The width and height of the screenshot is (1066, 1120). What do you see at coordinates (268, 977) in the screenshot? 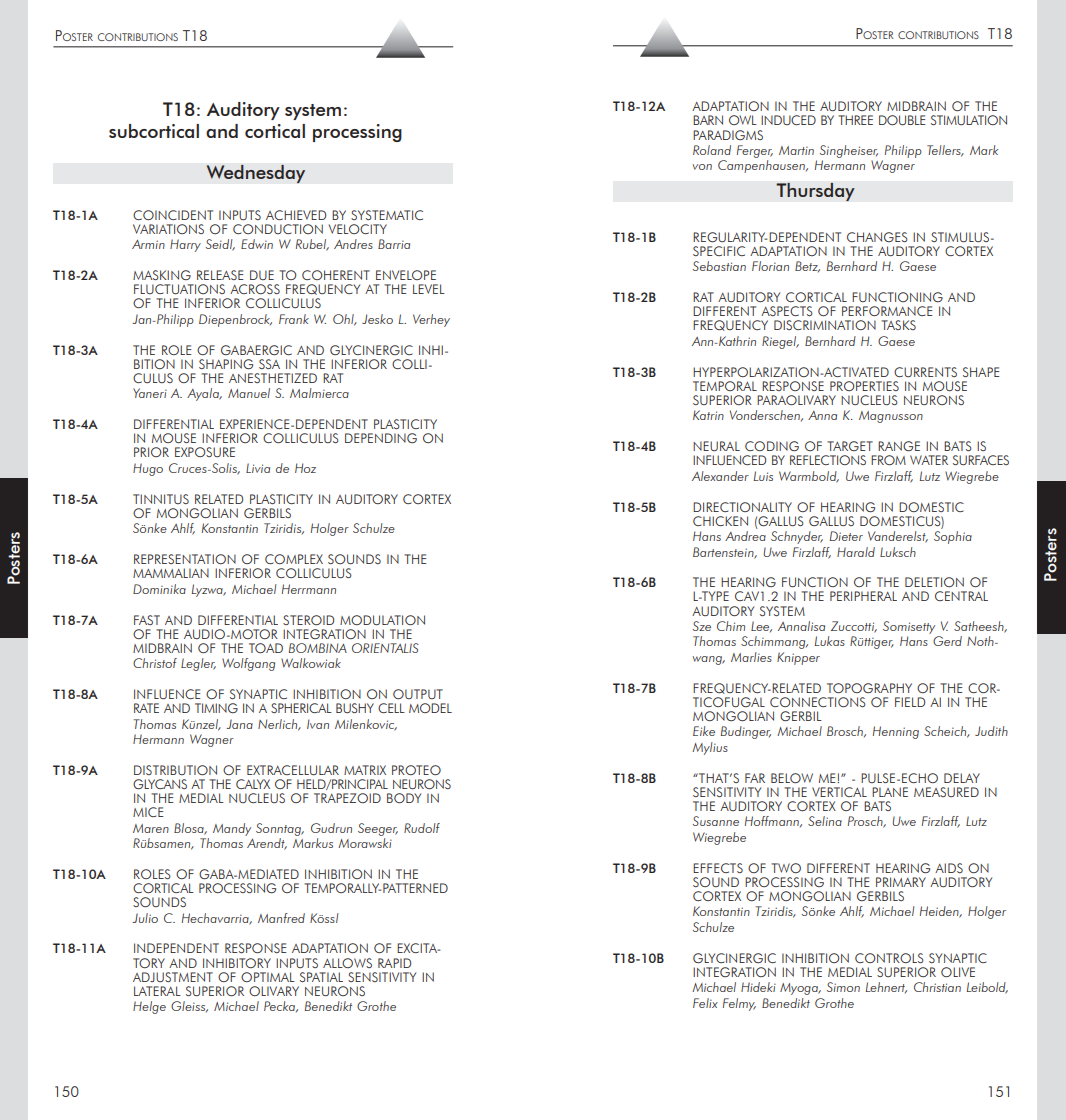
I see `OPTIMAL` at bounding box center [268, 977].
